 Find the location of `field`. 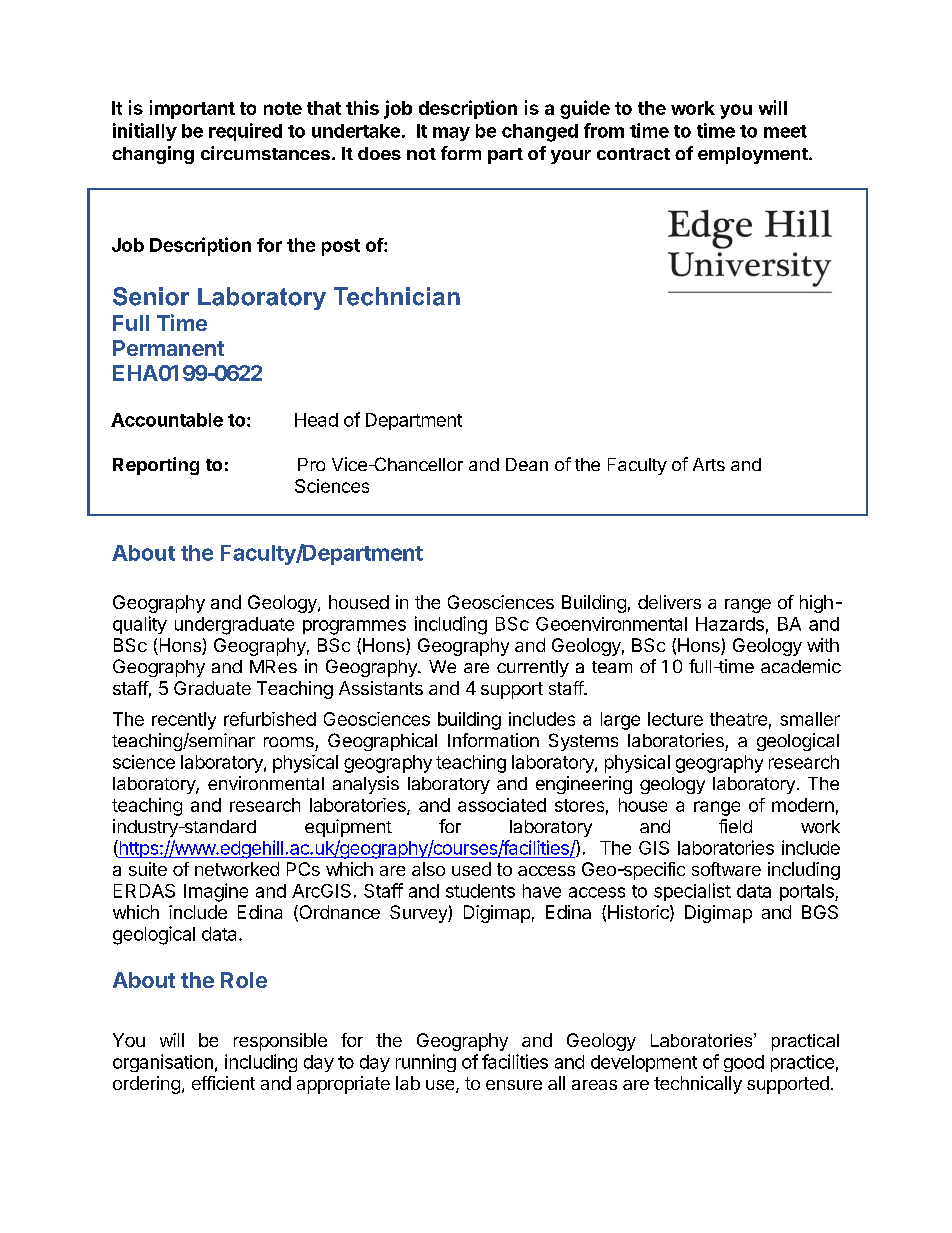

field is located at coordinates (735, 826).
